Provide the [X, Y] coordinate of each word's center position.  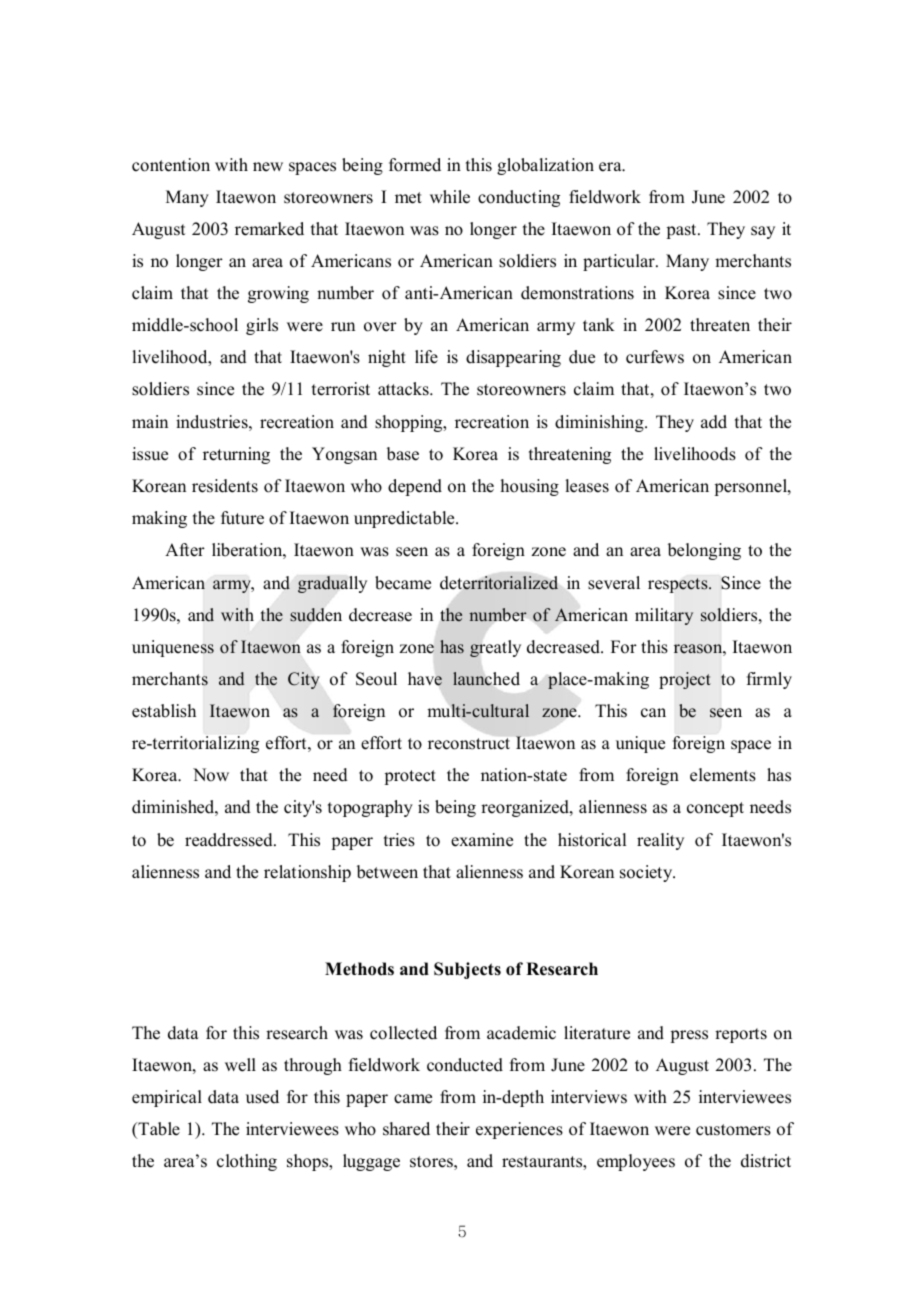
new [268, 167]
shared [406, 1129]
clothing [247, 1162]
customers [733, 1130]
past [682, 231]
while [450, 197]
